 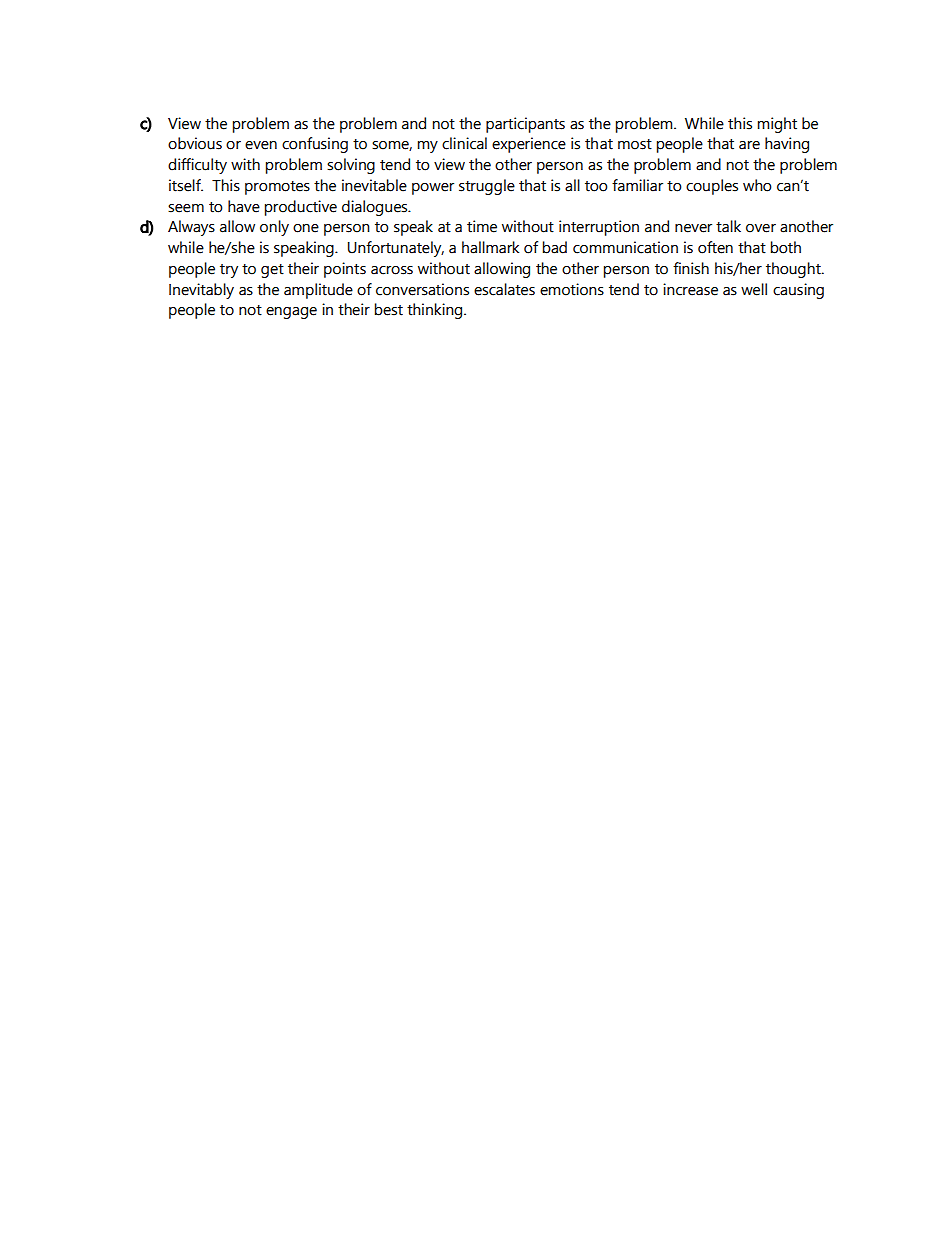 I want to click on might, so click(x=777, y=125).
